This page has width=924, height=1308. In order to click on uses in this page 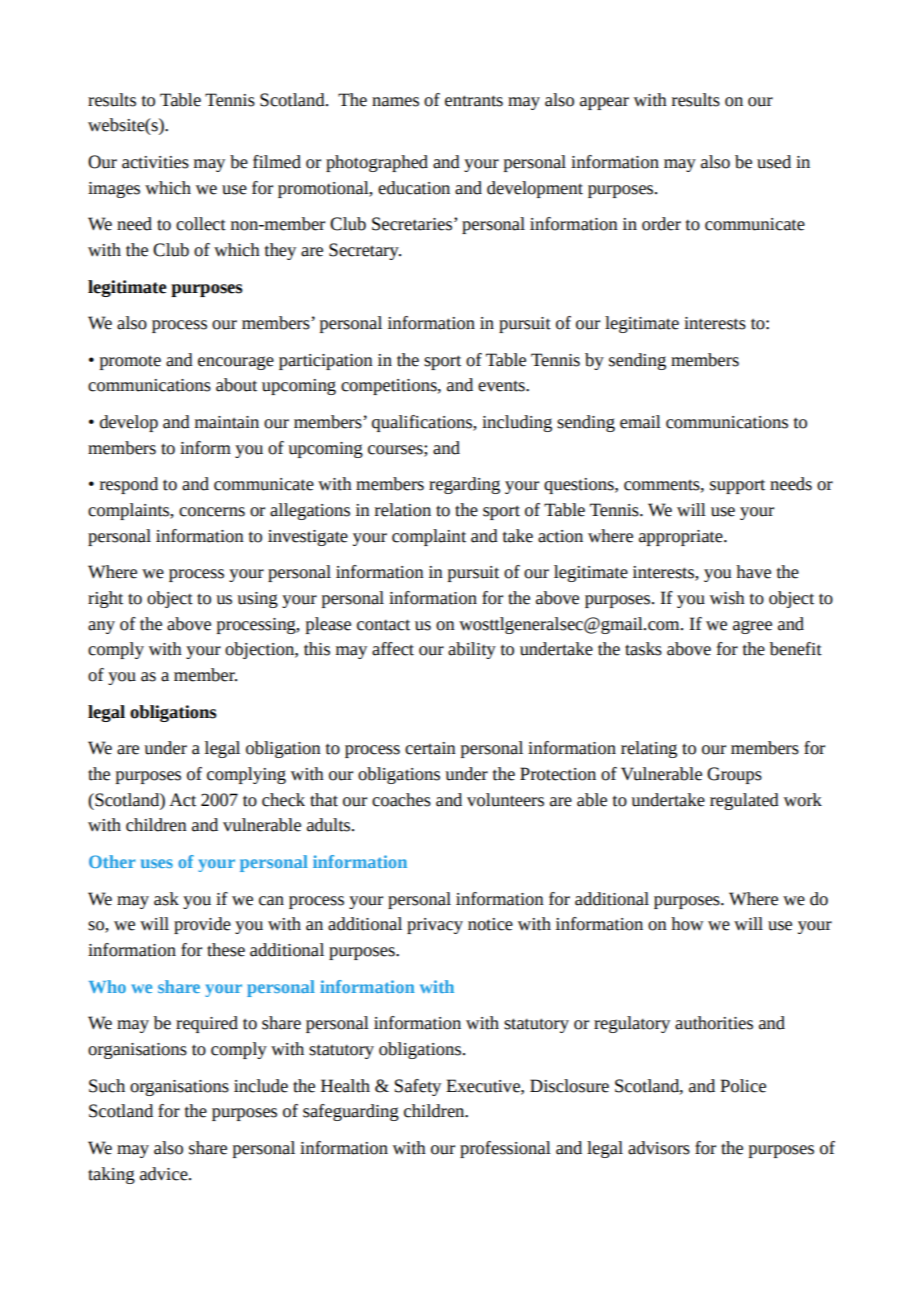, I will do `click(157, 863)`.
